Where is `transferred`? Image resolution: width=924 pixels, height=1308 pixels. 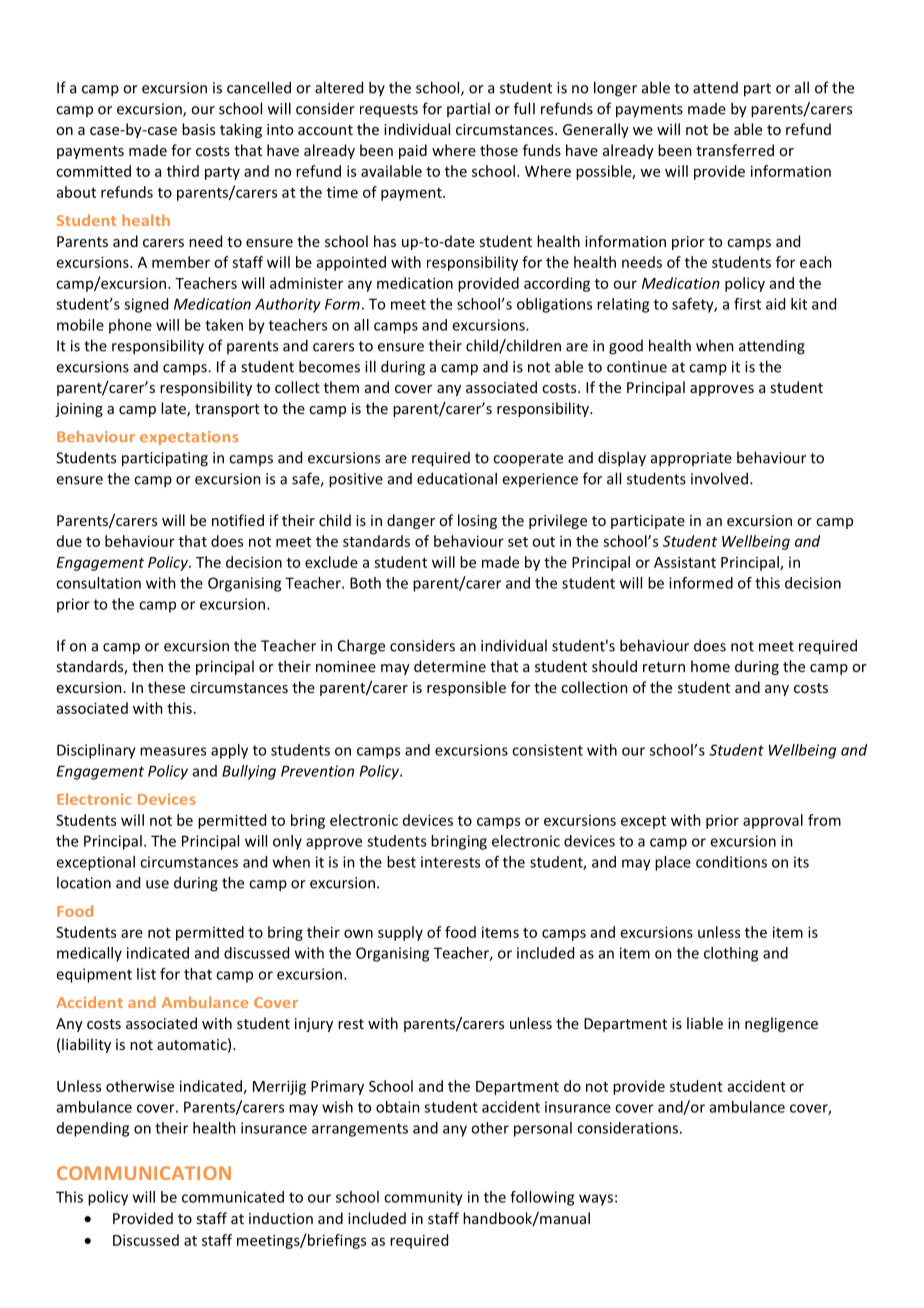
transferred is located at coordinates (735, 150).
